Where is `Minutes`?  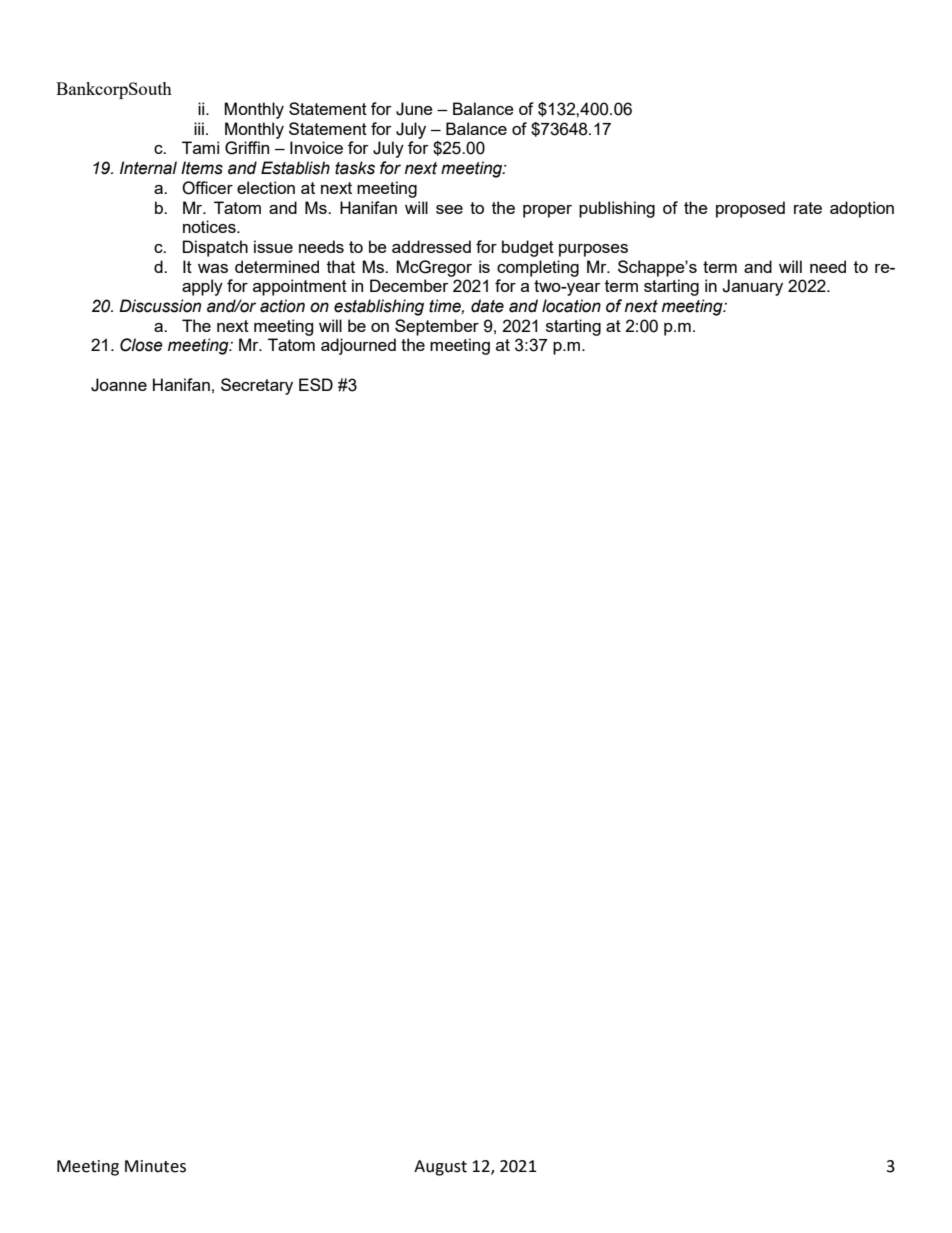 Minutes is located at coordinates (155, 1166).
